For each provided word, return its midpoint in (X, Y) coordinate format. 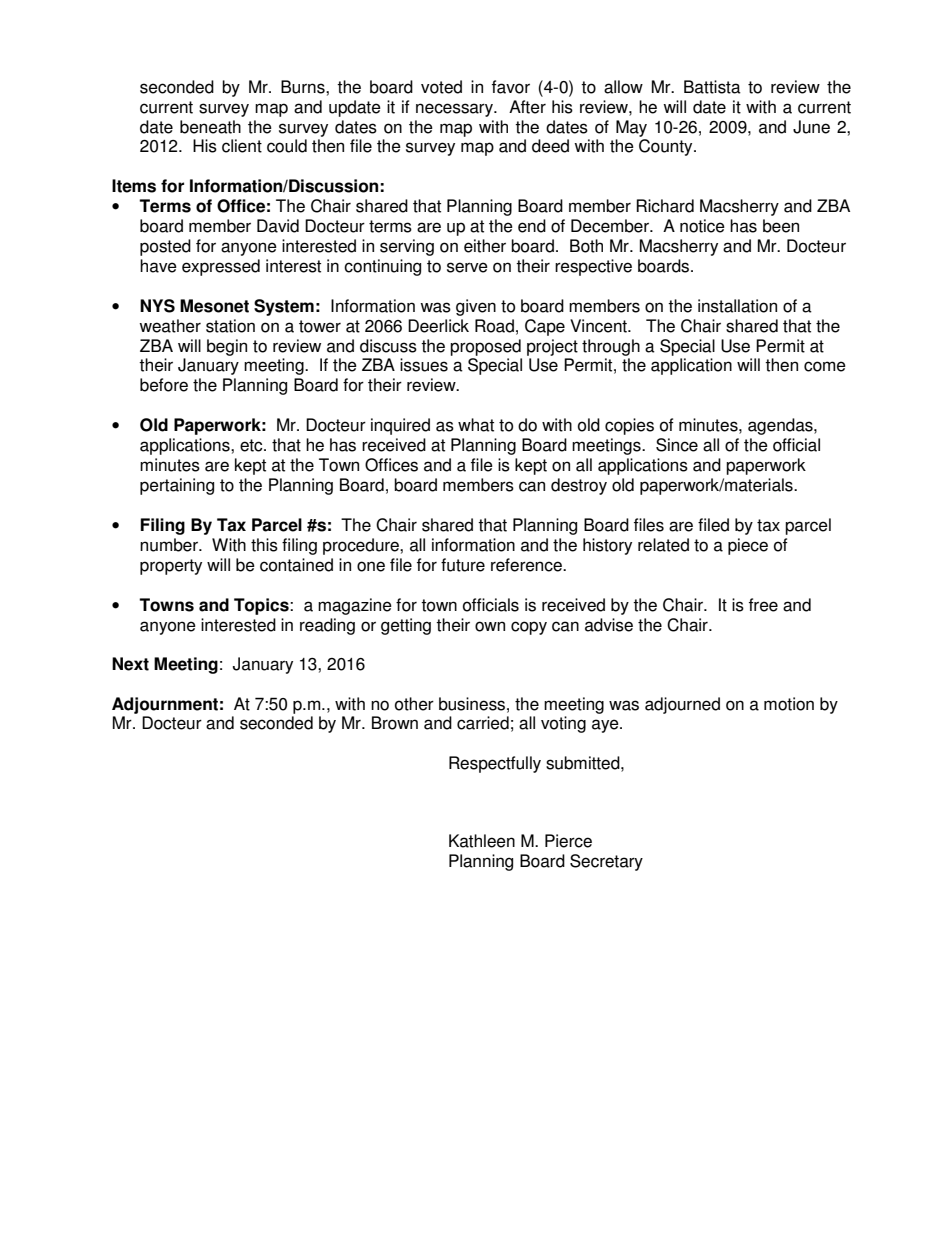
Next (130, 664)
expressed (221, 267)
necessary (455, 110)
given (476, 307)
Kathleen (482, 841)
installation (737, 306)
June (811, 127)
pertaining (177, 486)
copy (529, 628)
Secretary (606, 862)
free (763, 605)
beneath (210, 127)
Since (677, 445)
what (476, 425)
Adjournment (165, 705)
